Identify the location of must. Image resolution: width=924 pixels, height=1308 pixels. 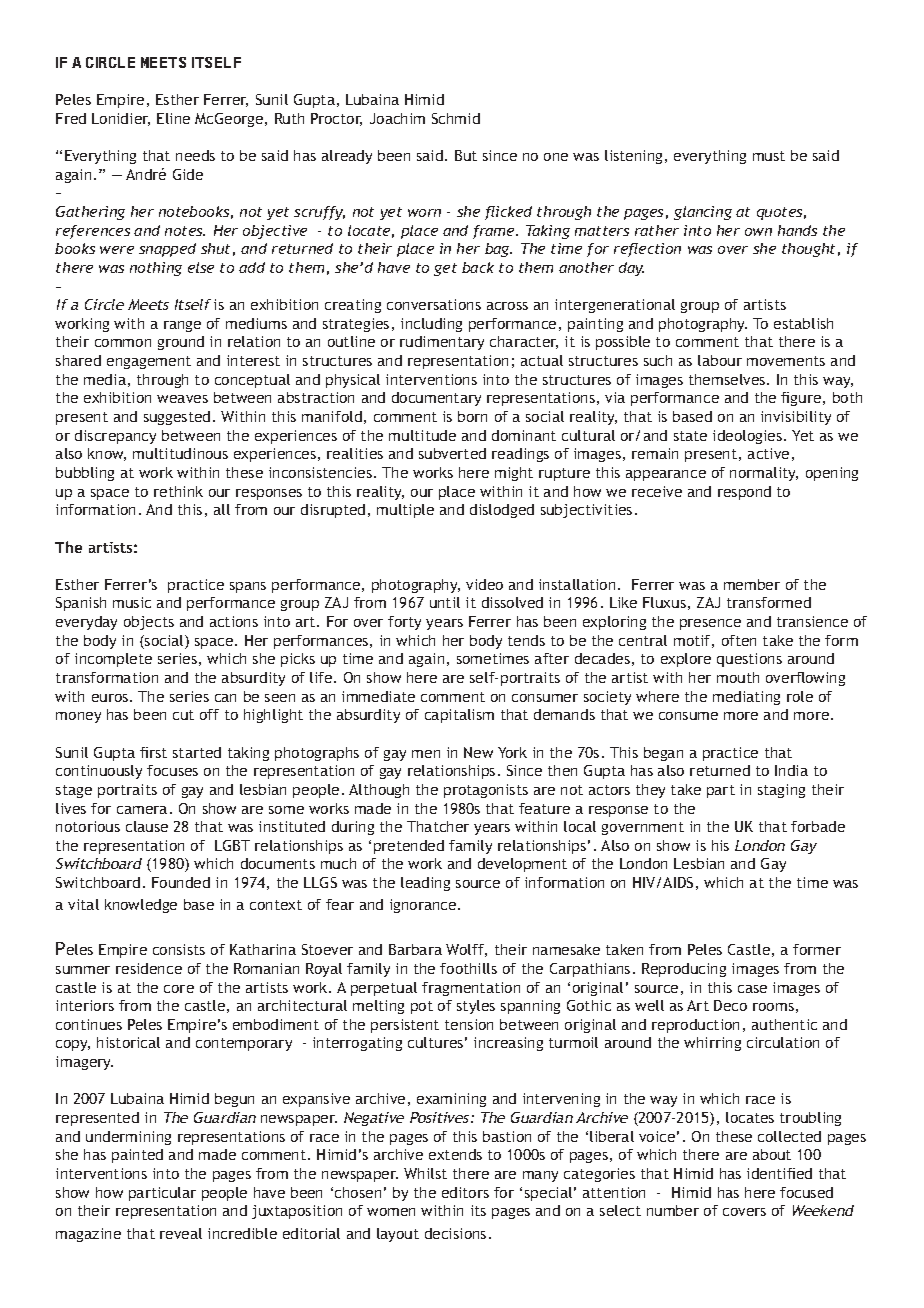
(769, 156).
